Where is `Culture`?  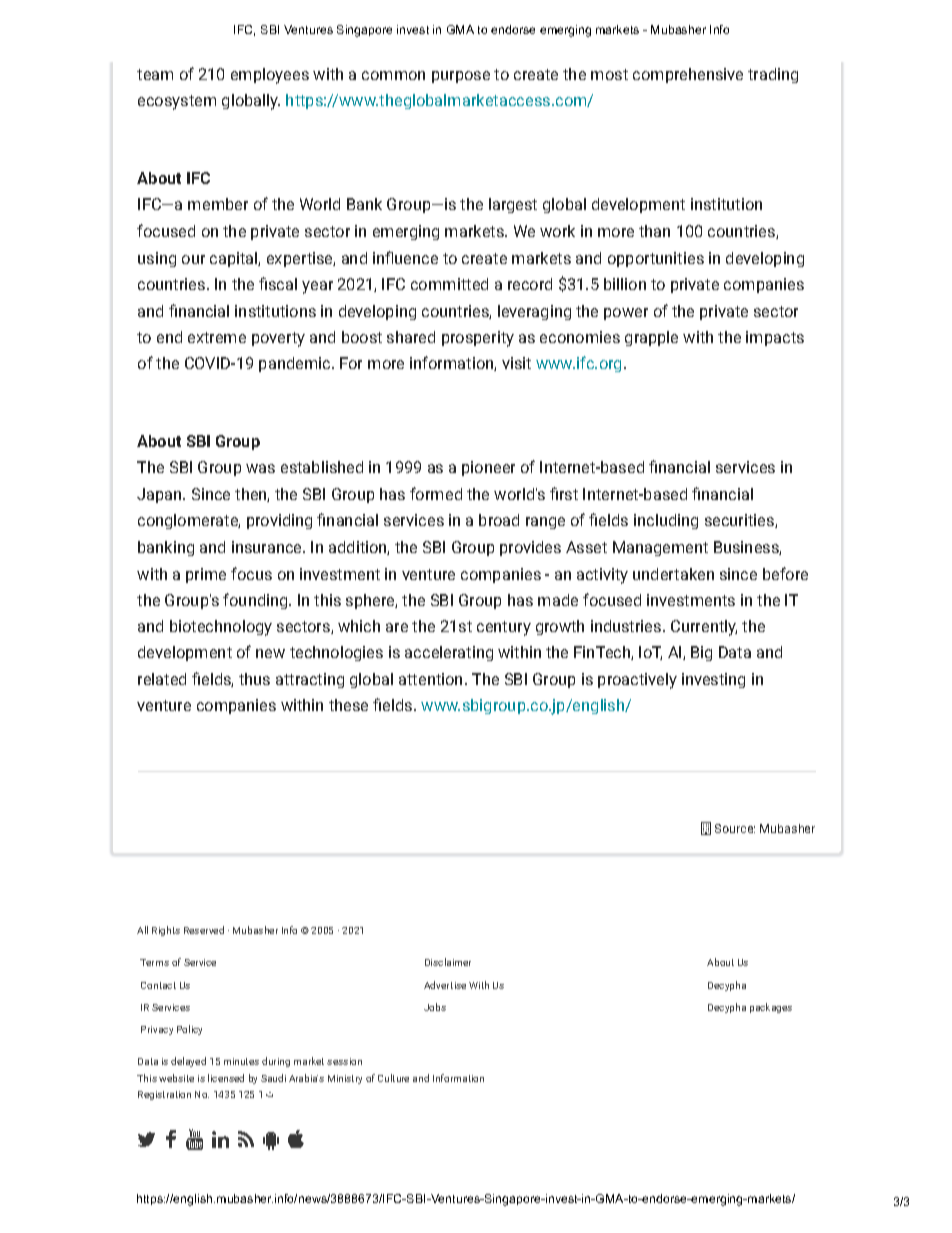
Culture is located at coordinates (393, 1078).
